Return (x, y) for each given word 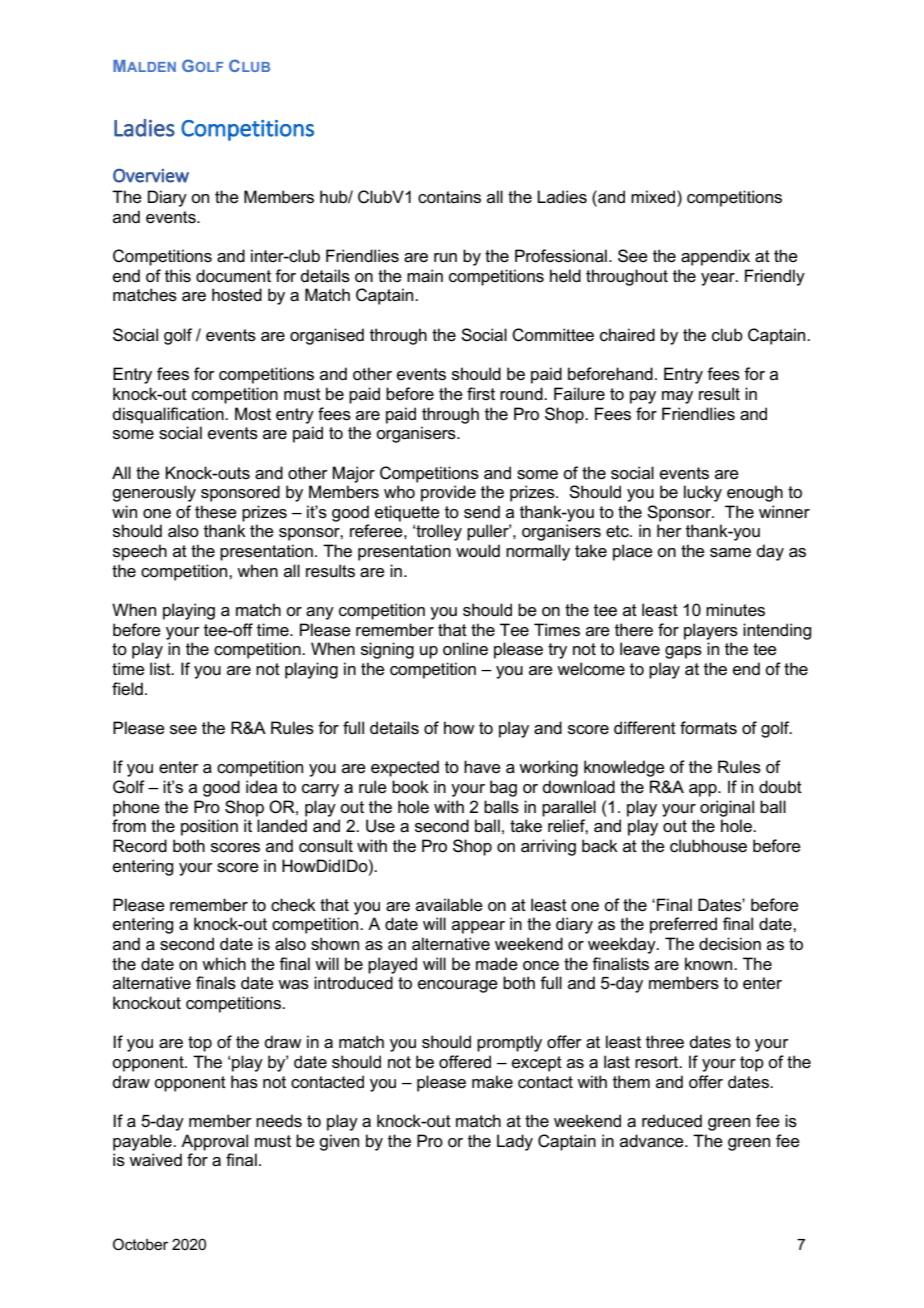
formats (708, 728)
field (127, 688)
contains (449, 197)
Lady (515, 1142)
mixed (654, 197)
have (482, 767)
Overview (151, 176)
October (140, 1244)
